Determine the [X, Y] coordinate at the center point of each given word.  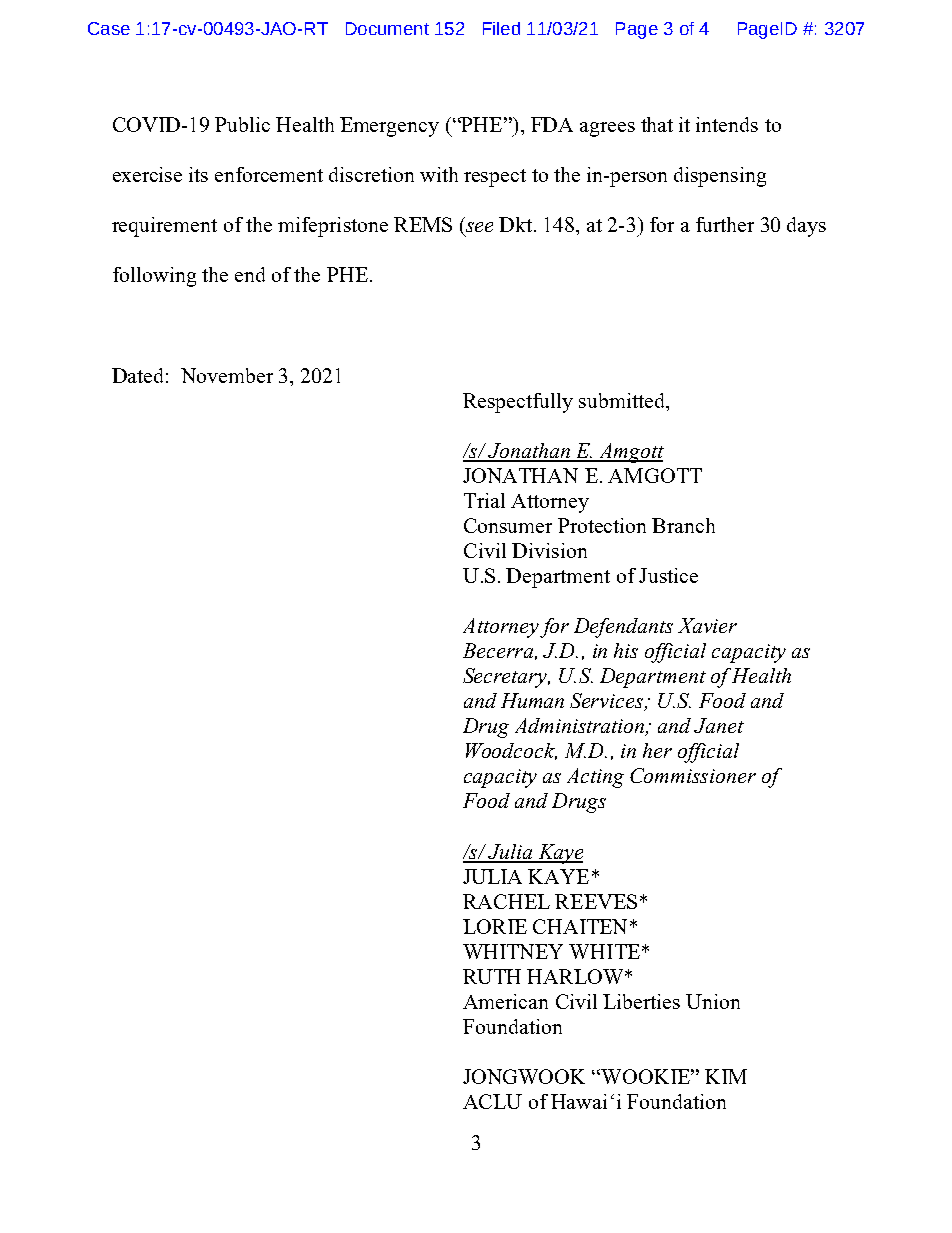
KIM [726, 1076]
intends [727, 124]
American [505, 1001]
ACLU [492, 1101]
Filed [501, 28]
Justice [668, 575]
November [227, 375]
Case [109, 28]
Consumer [508, 525]
